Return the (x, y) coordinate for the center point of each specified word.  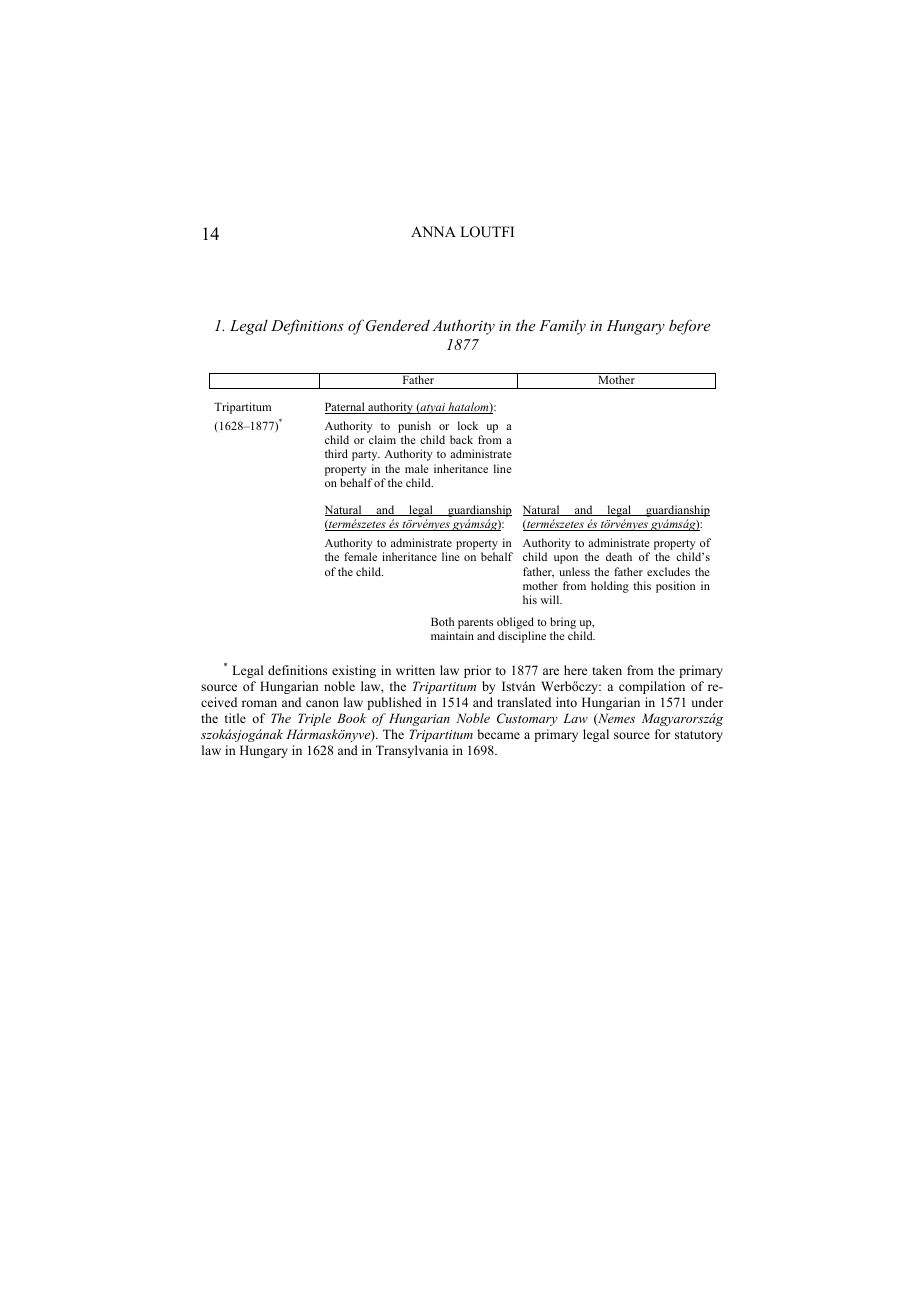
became (499, 734)
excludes (668, 571)
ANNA (433, 231)
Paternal (346, 408)
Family (562, 327)
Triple (314, 719)
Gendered (398, 325)
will (551, 599)
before (689, 327)
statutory (699, 736)
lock (468, 425)
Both (442, 621)
